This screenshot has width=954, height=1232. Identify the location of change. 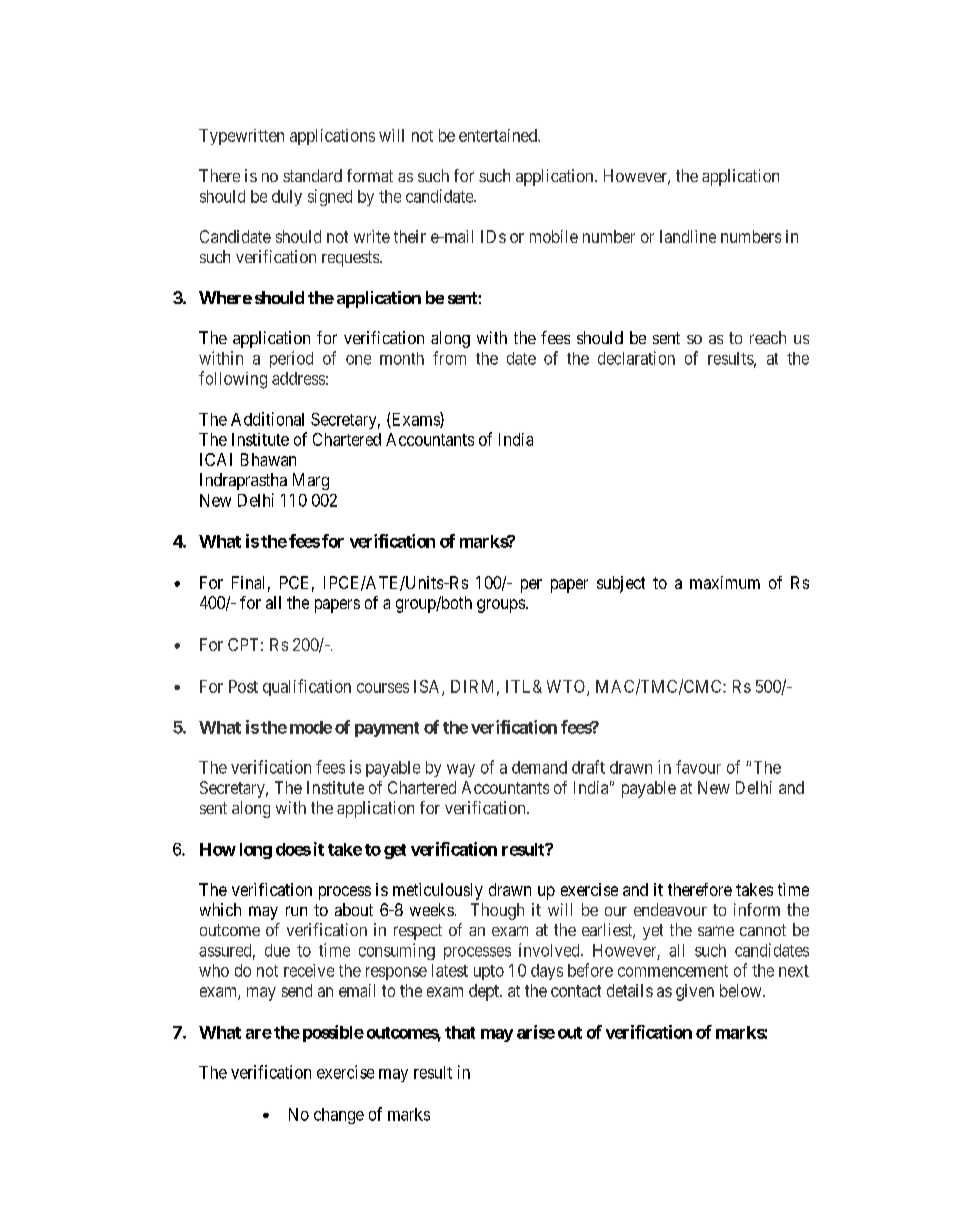
(339, 1116).
